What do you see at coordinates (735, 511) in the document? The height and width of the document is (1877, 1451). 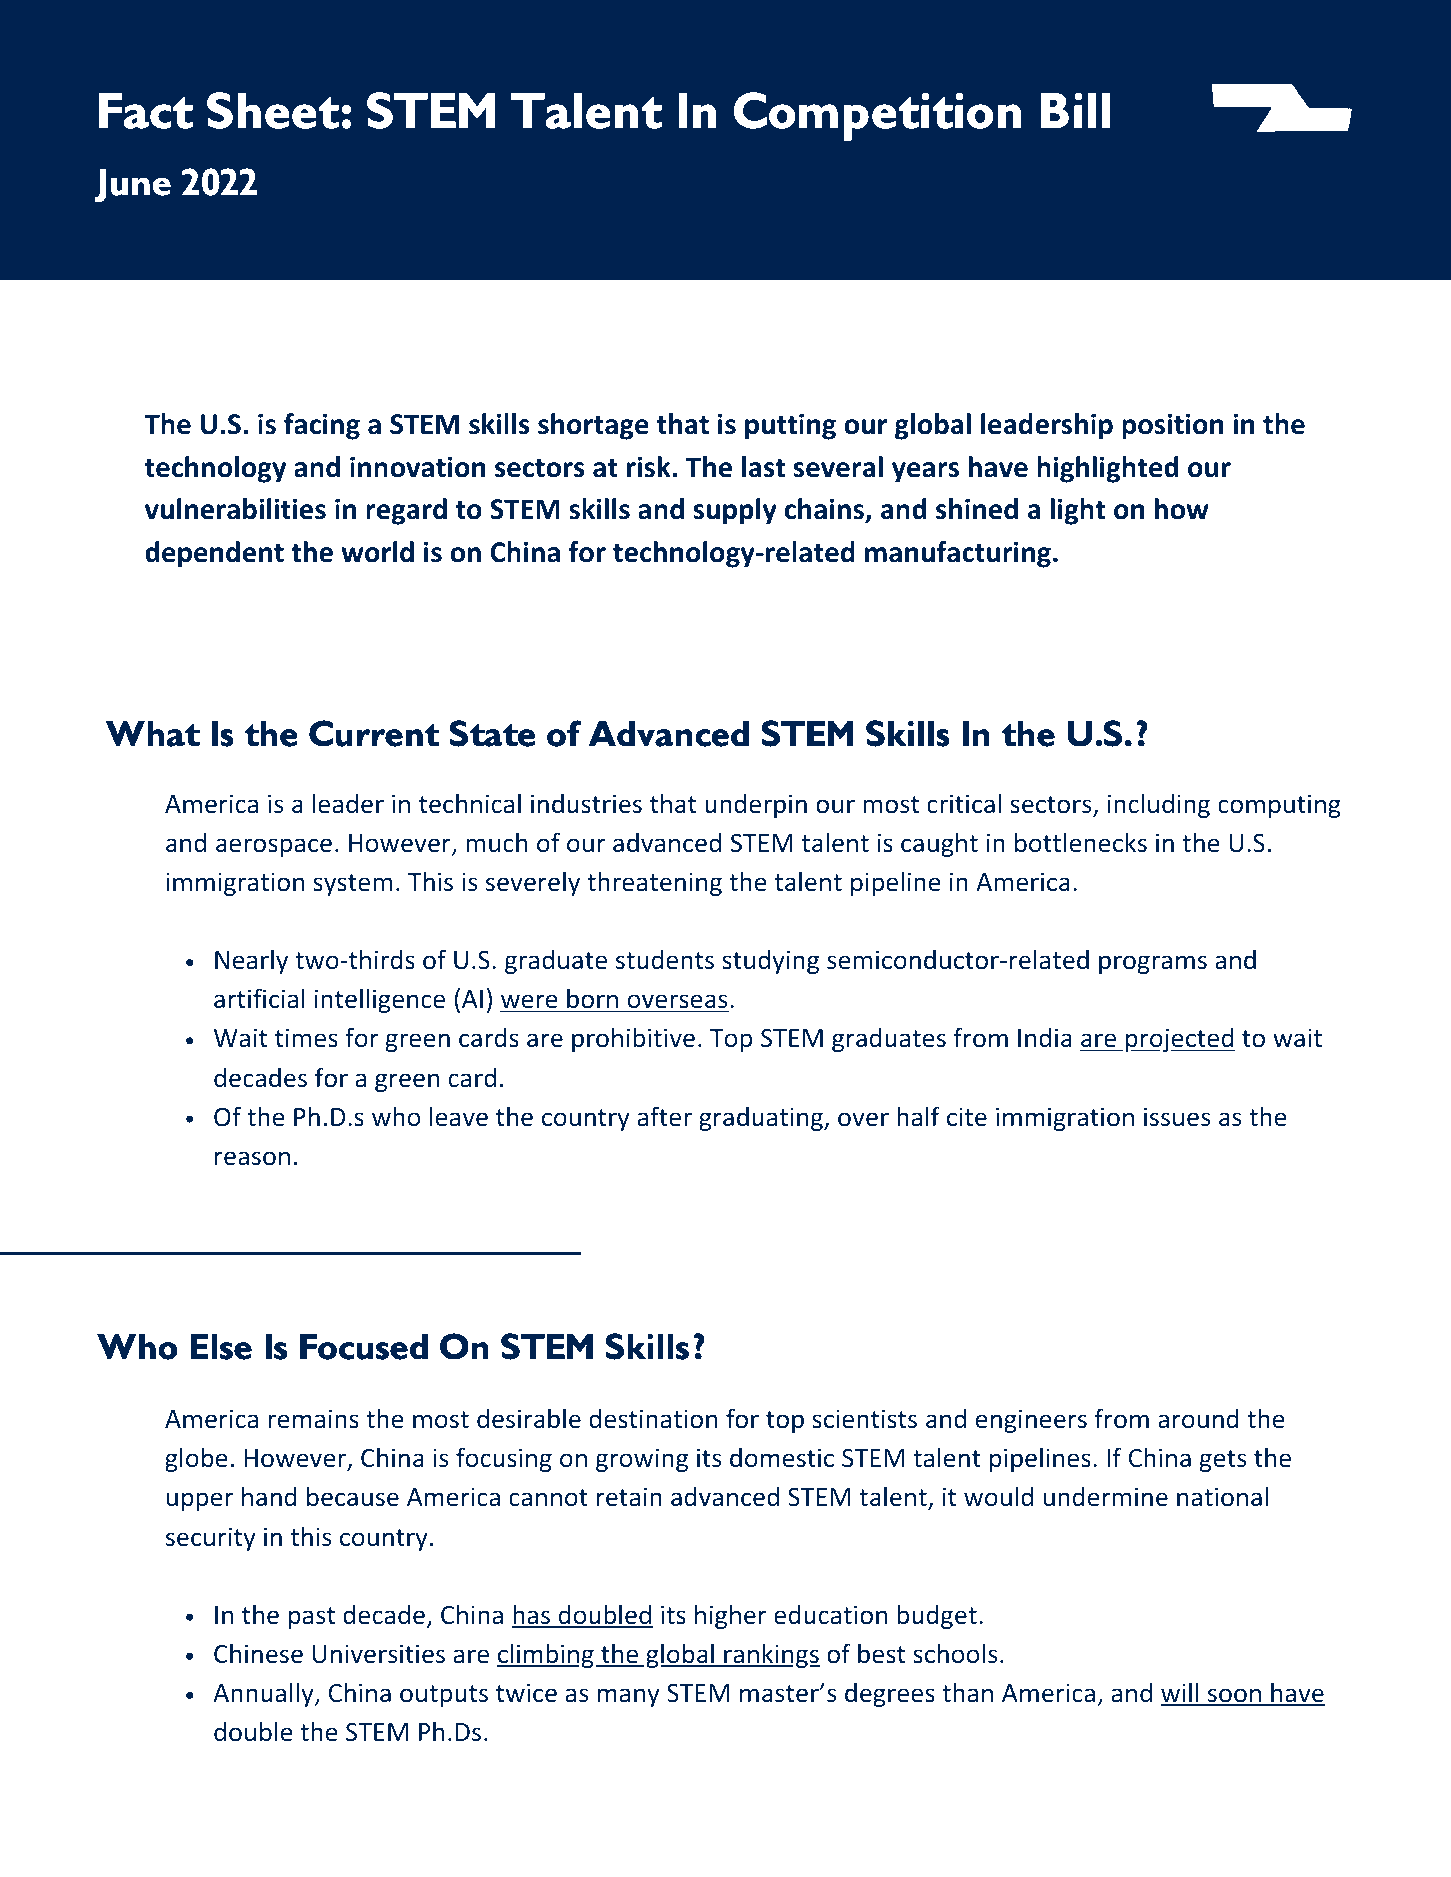 I see `supply` at bounding box center [735, 511].
